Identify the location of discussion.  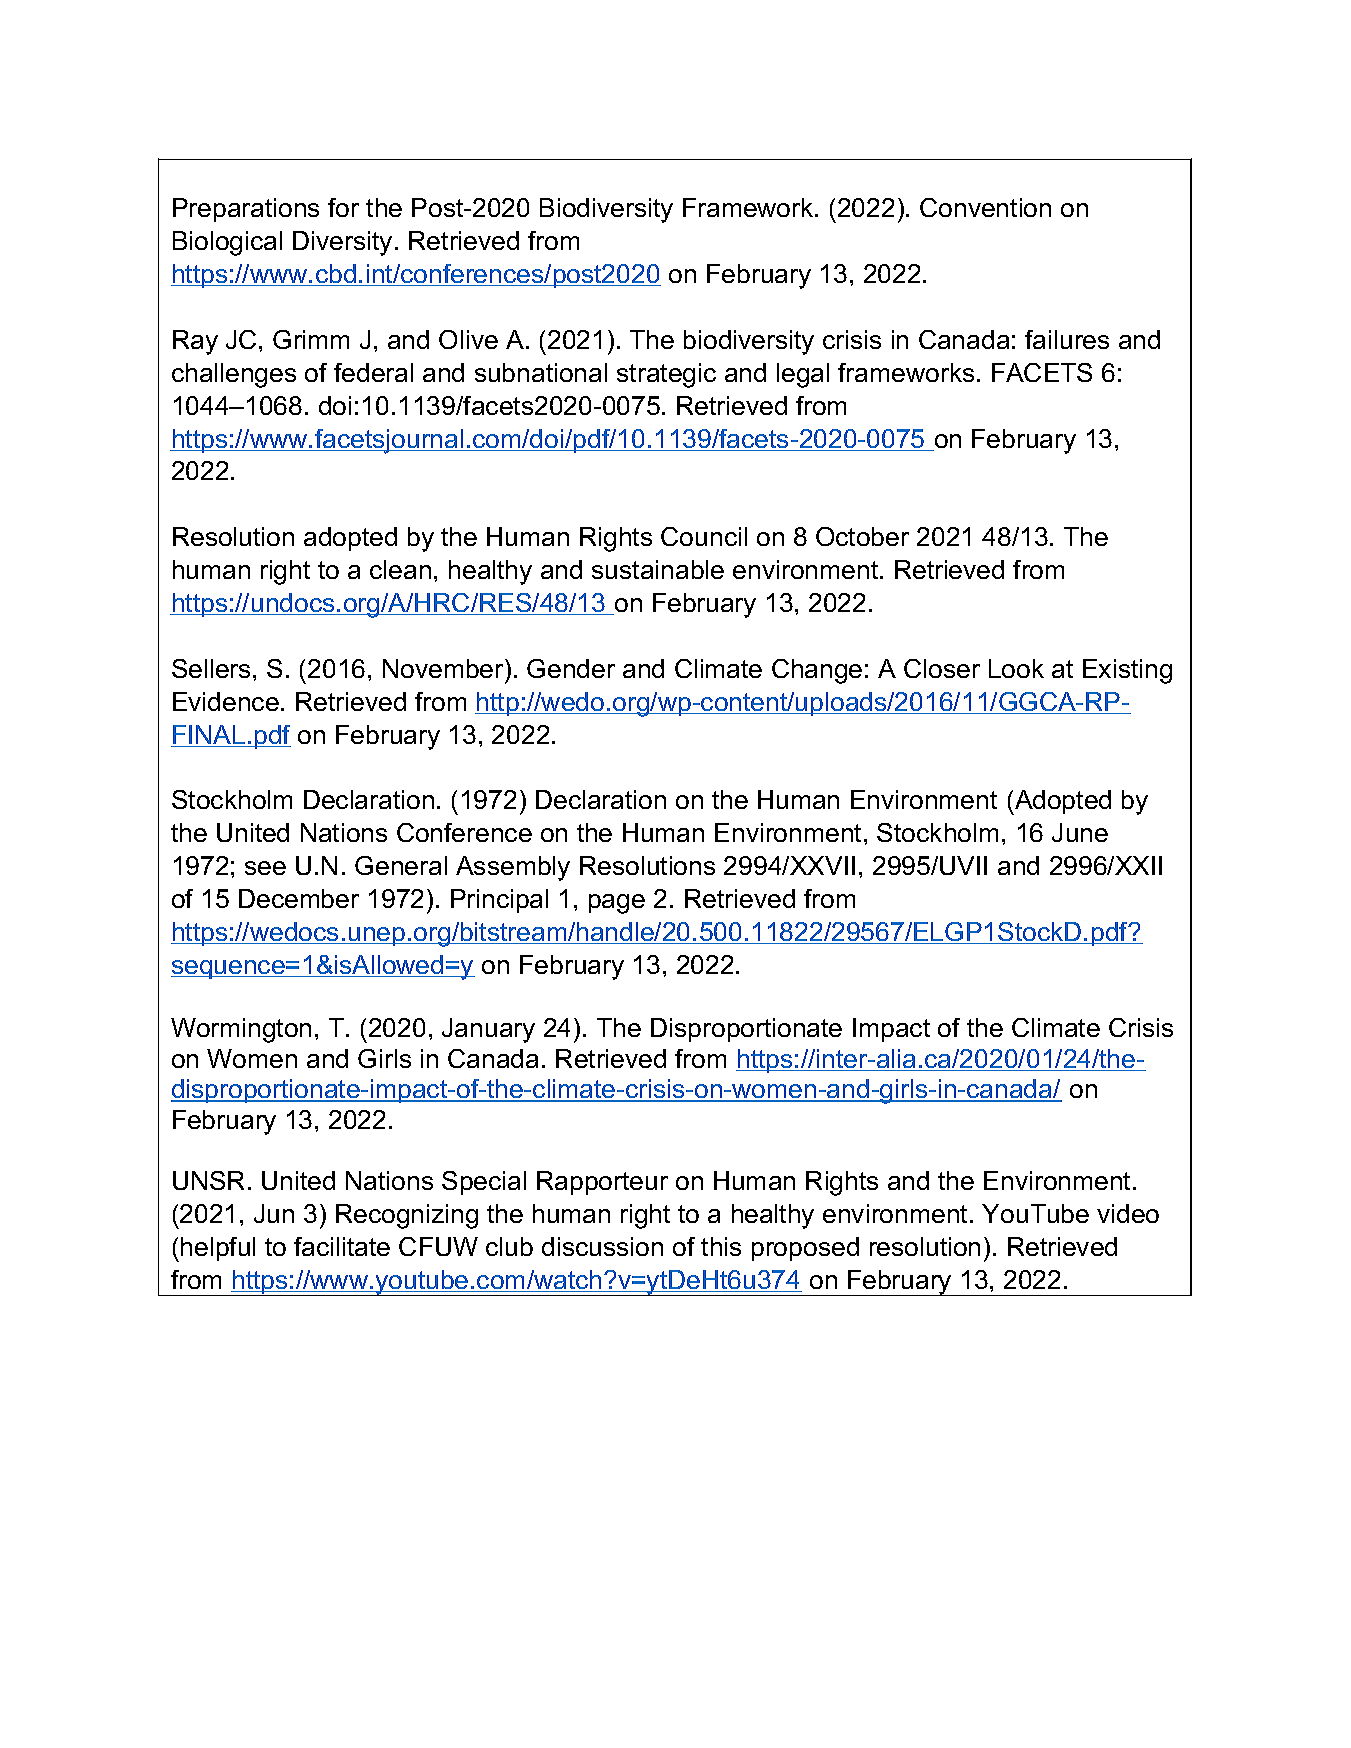
(602, 1246).
